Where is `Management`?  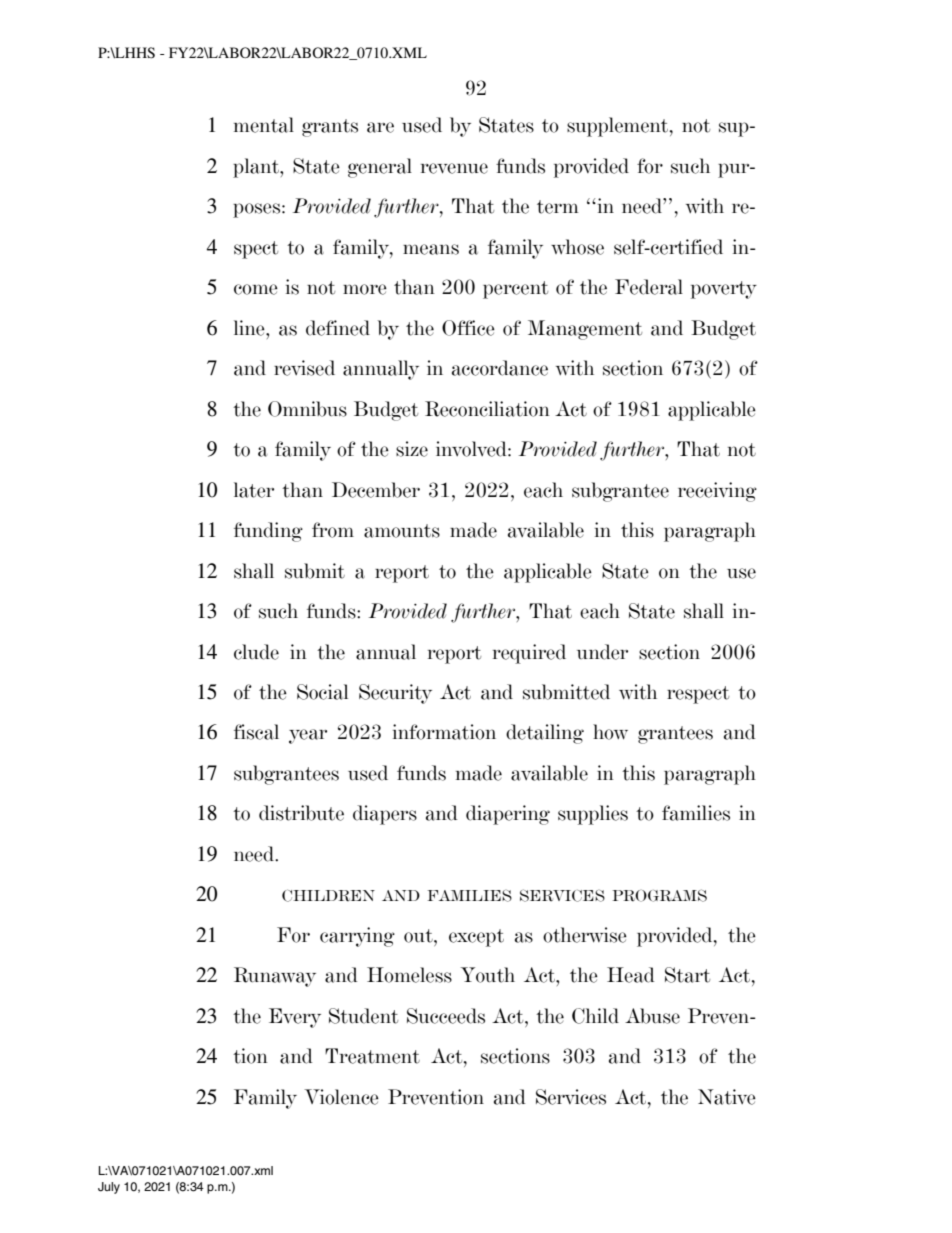
Management is located at coordinates (585, 330).
